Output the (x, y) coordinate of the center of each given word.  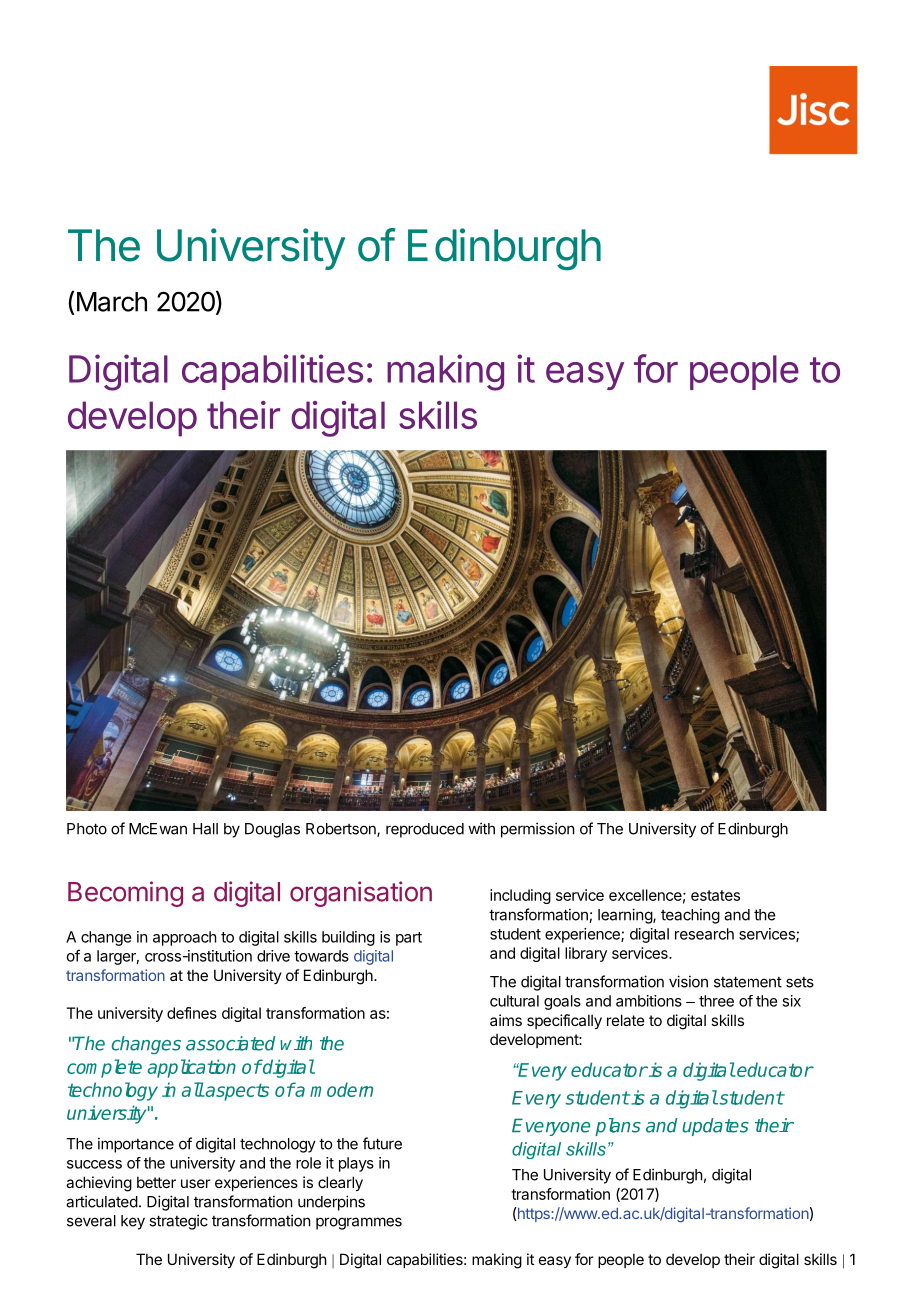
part (409, 939)
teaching (690, 916)
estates (715, 895)
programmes (359, 1223)
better (156, 1182)
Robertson (342, 830)
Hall (205, 829)
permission (537, 830)
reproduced (425, 830)
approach (185, 938)
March (112, 302)
